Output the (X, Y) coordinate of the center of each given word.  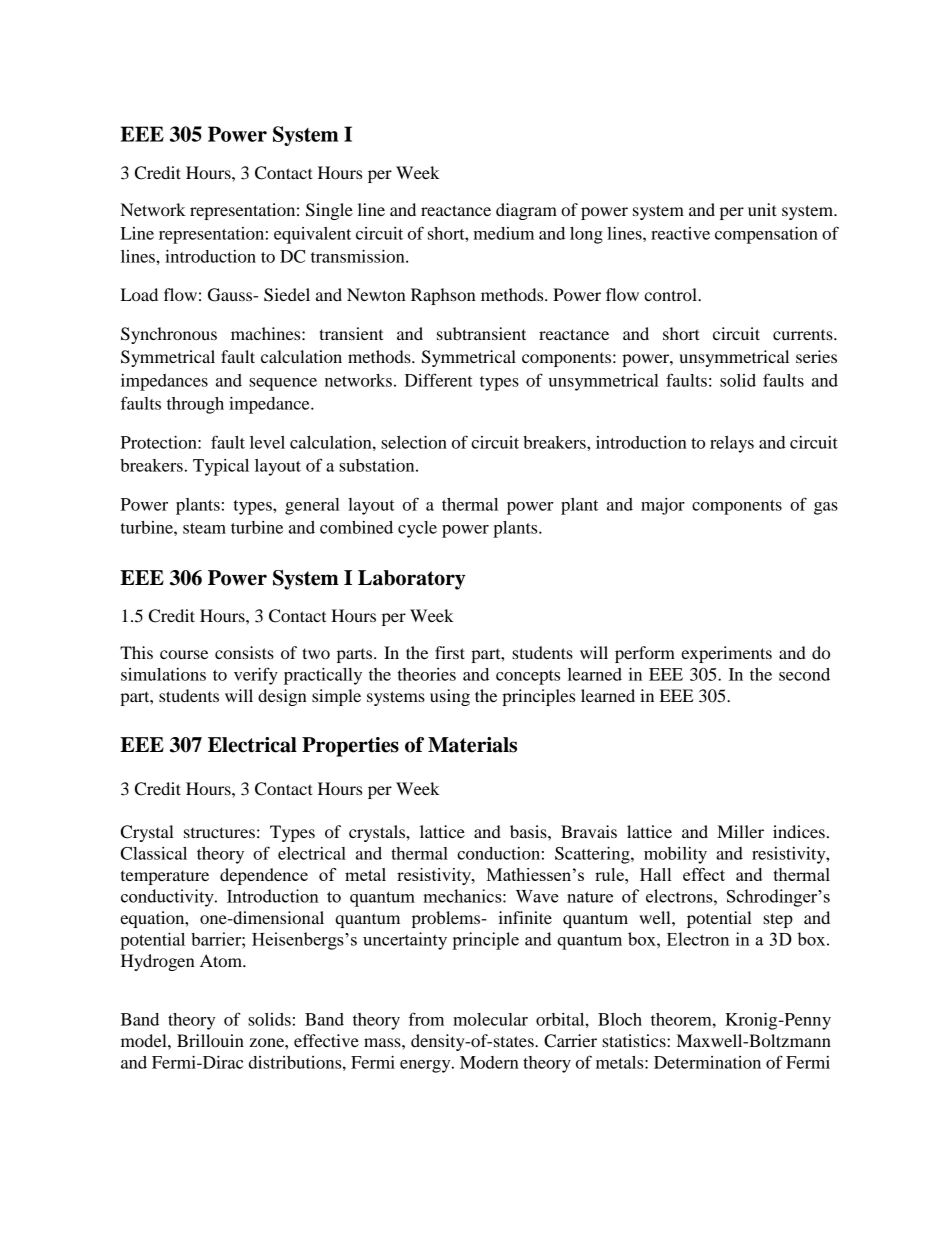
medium (504, 233)
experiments (726, 654)
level (267, 442)
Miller (740, 831)
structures (219, 832)
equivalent (312, 235)
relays (732, 444)
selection (414, 442)
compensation (766, 235)
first (450, 652)
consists (244, 652)
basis (529, 831)
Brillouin (210, 1040)
